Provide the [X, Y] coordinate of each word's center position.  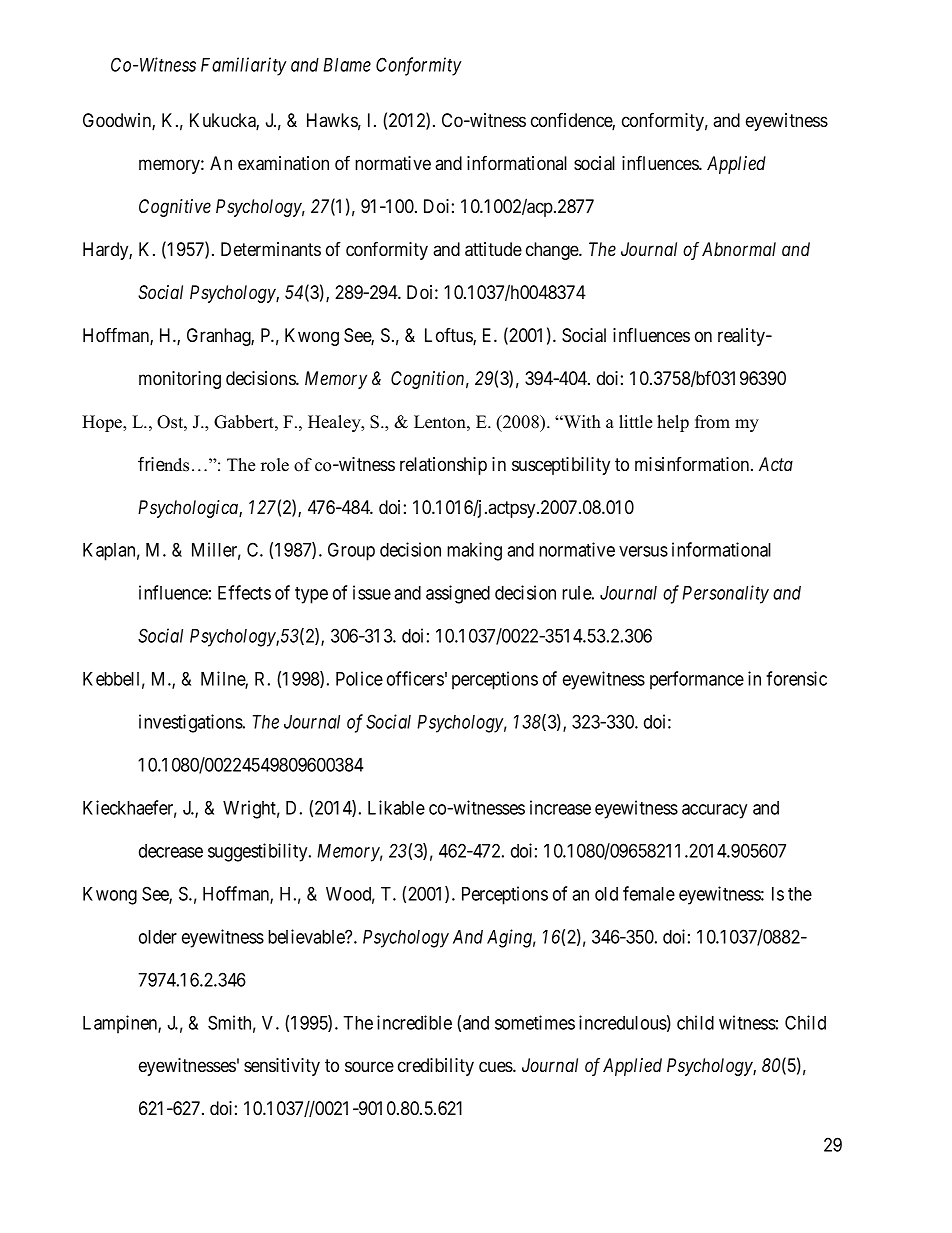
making [474, 551]
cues [496, 1066]
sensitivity [282, 1067]
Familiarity [244, 66]
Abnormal [739, 249]
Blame [347, 65]
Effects [244, 592]
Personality [725, 594]
